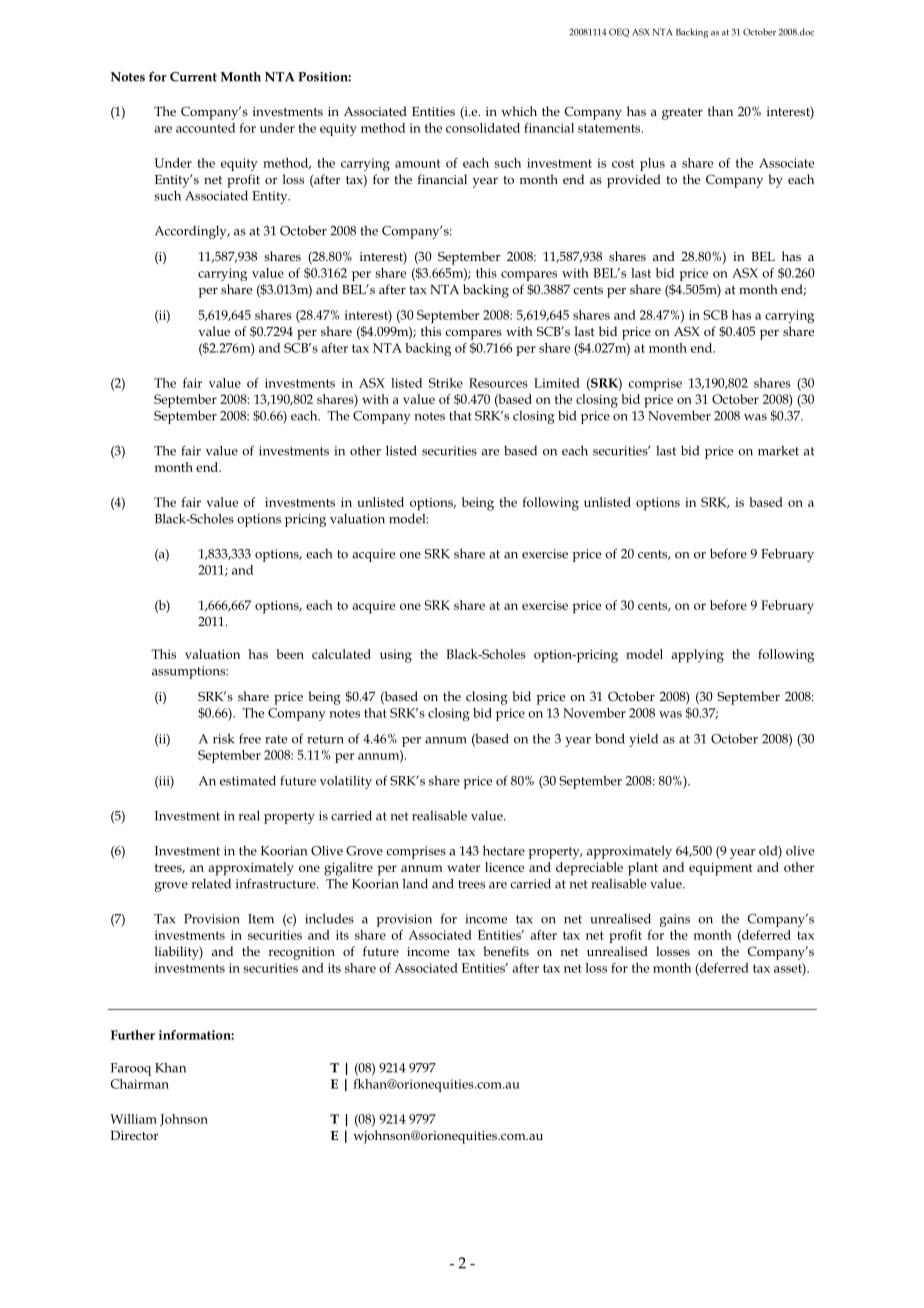 This document has height=1308, width=924. What do you see at coordinates (506, 951) in the document?
I see `benefits` at bounding box center [506, 951].
